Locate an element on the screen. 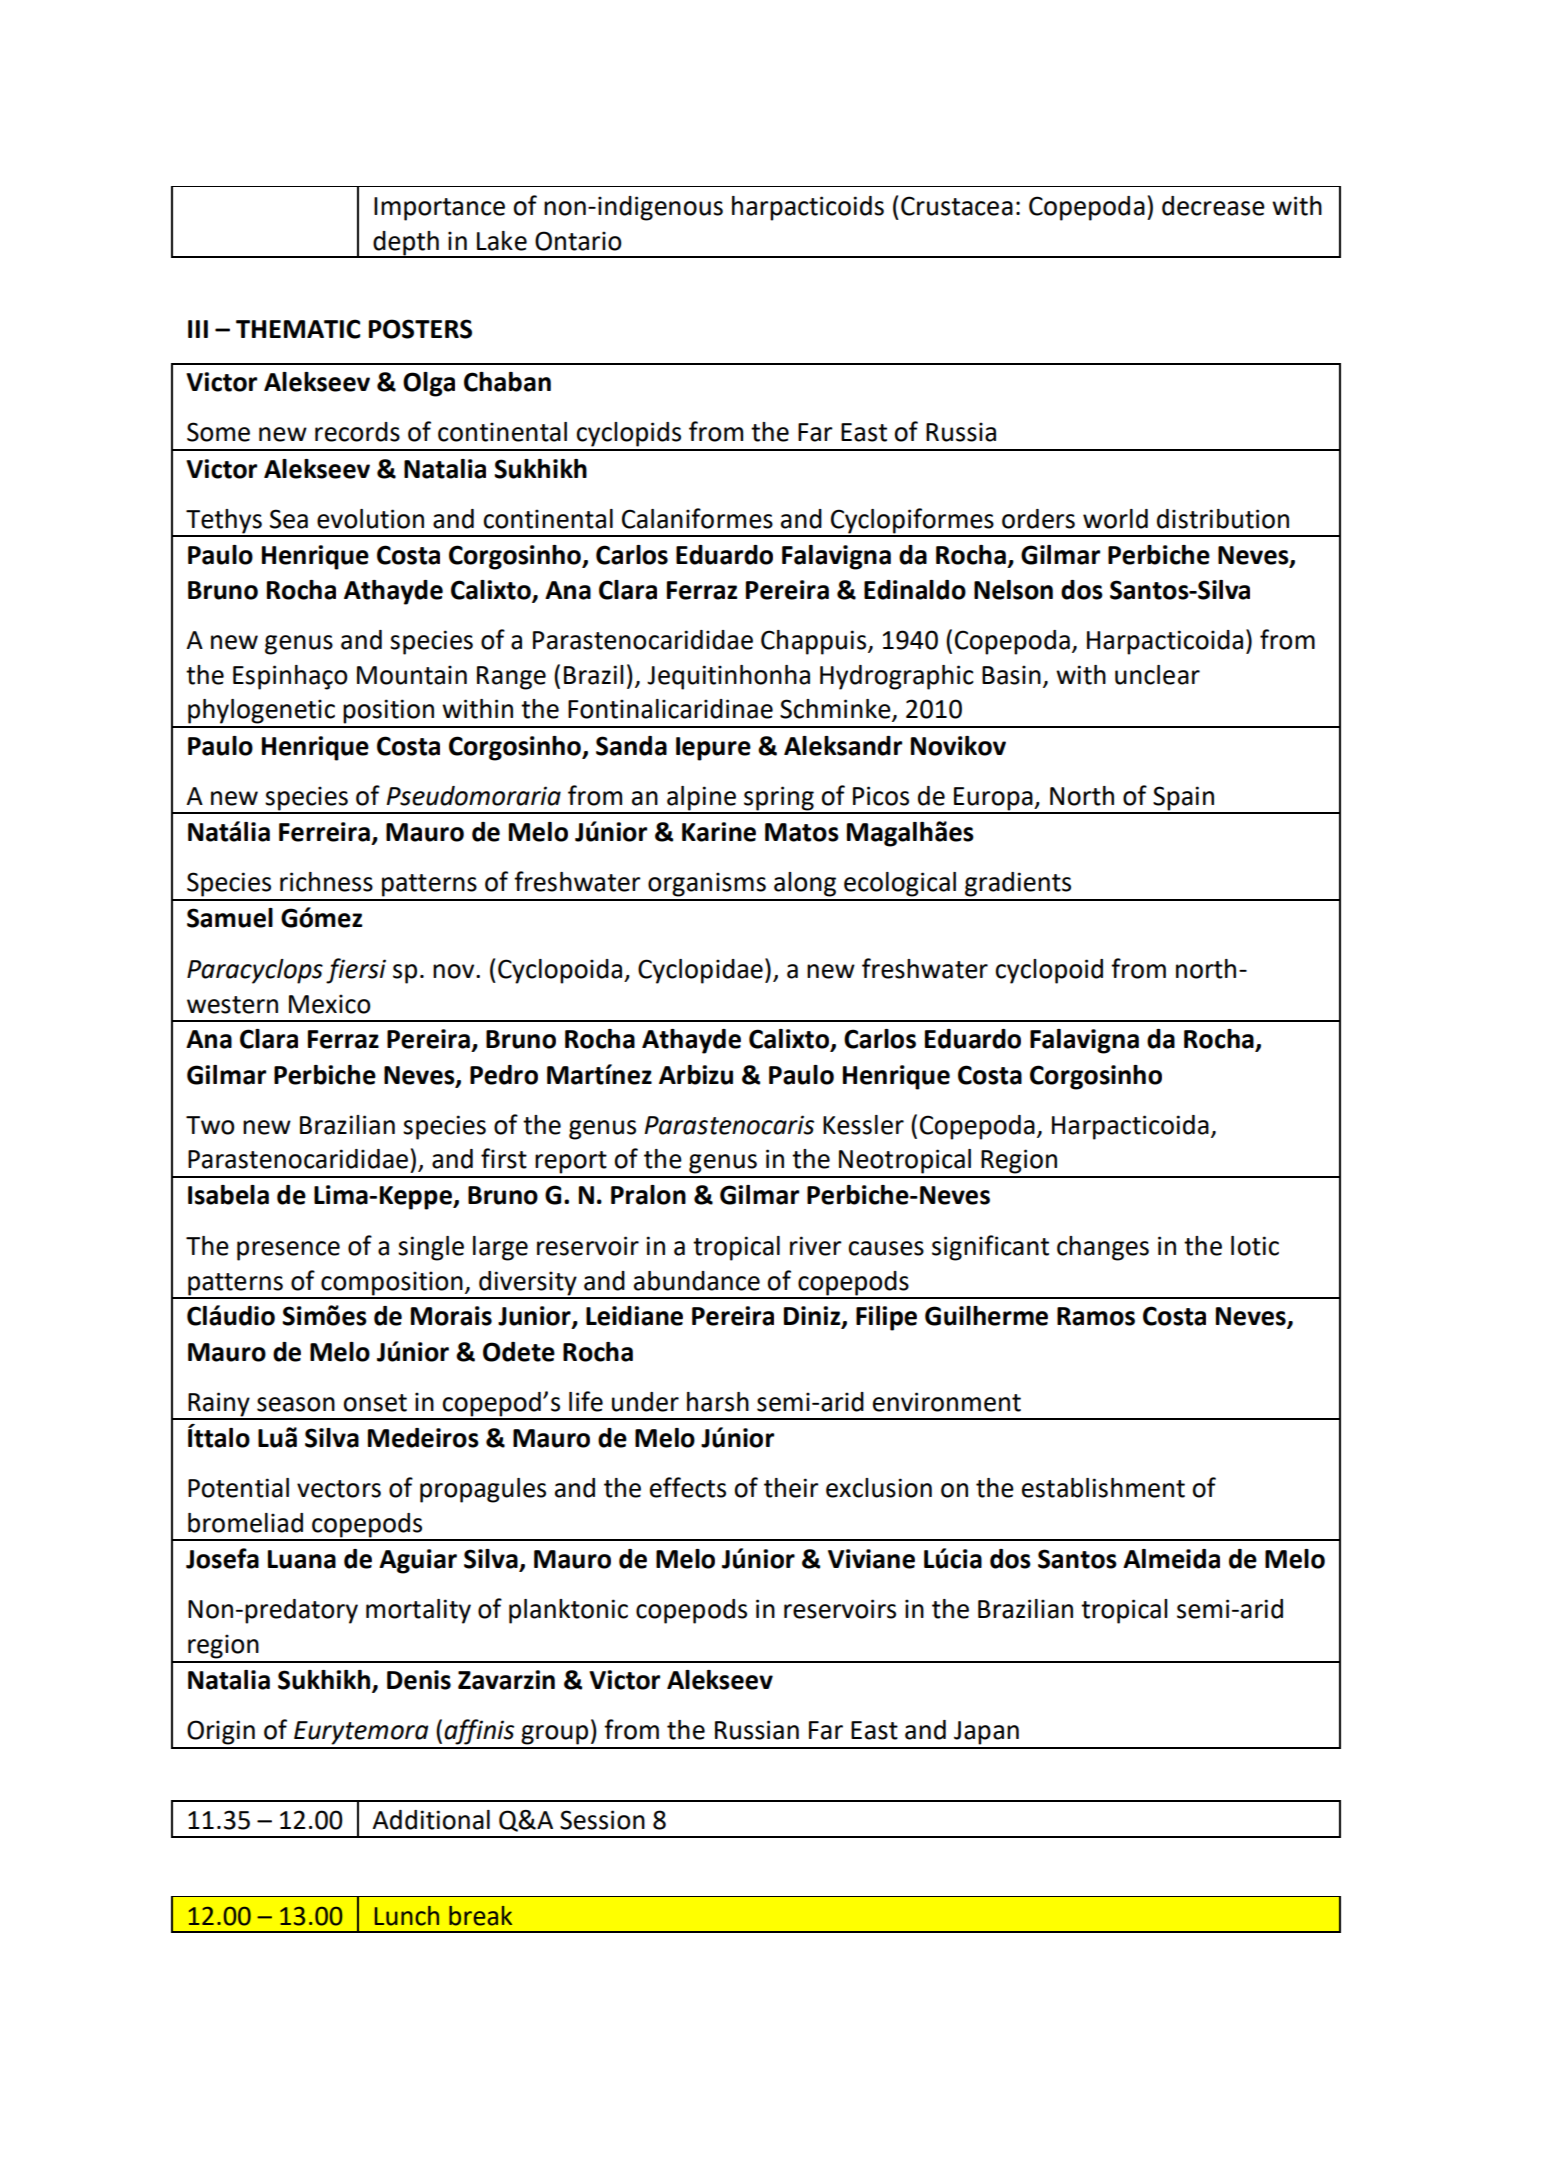 The width and height of the screenshot is (1542, 2180). Two is located at coordinates (210, 1125).
